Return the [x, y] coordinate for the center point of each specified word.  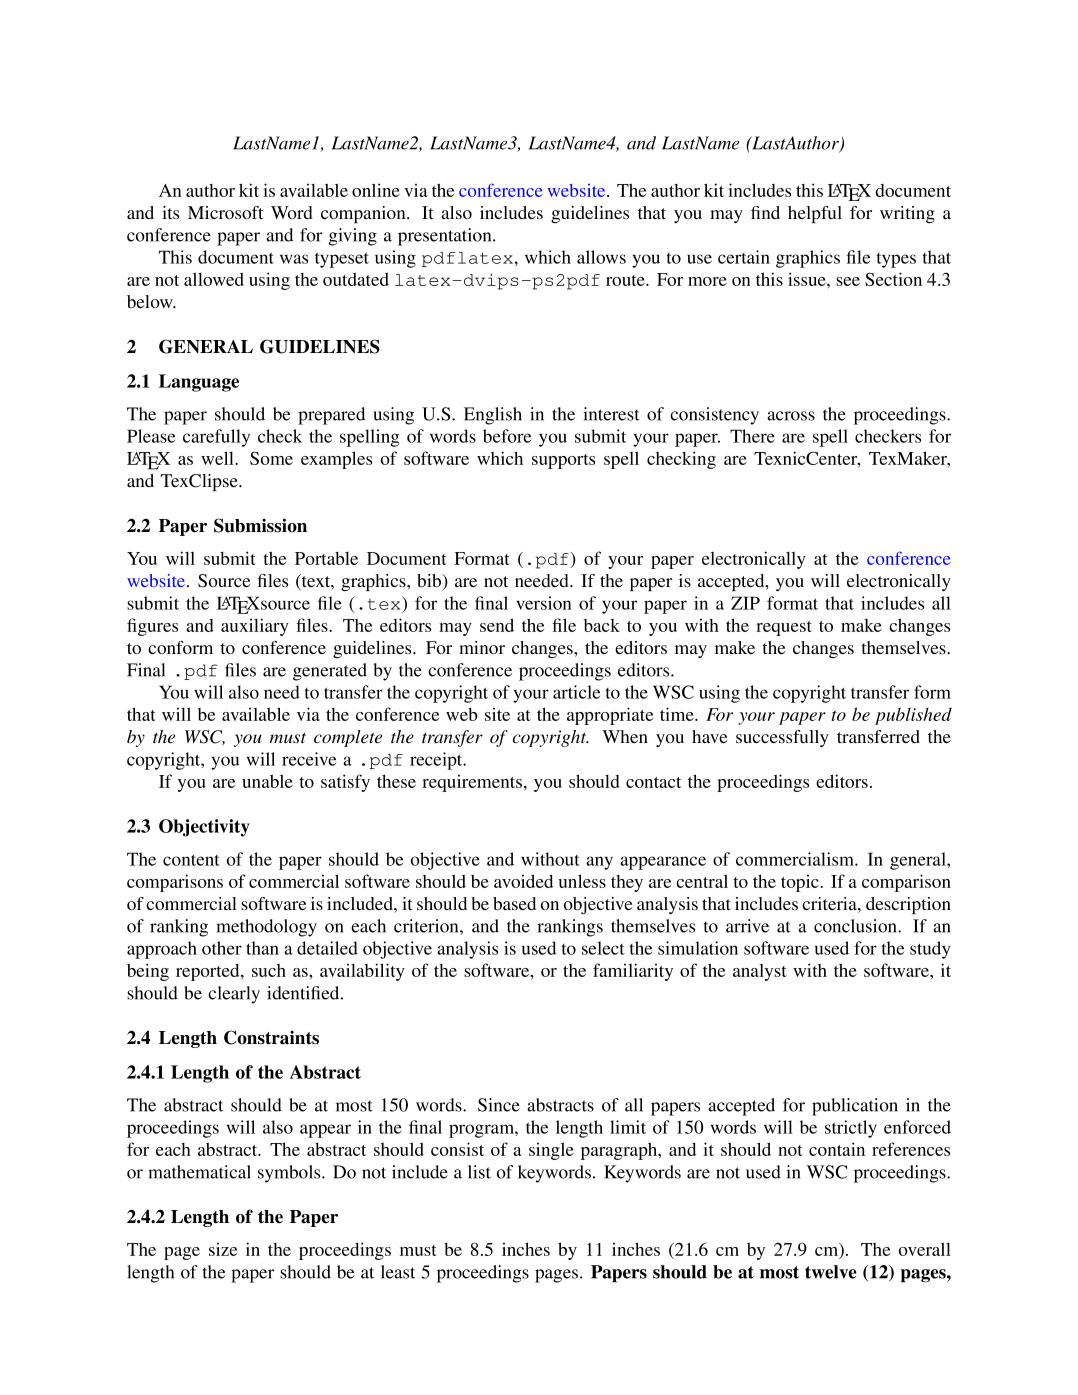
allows [601, 257]
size [223, 1249]
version [544, 603]
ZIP [745, 603]
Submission [260, 525]
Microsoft [225, 212]
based [514, 903]
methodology [266, 928]
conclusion [856, 926]
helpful [815, 214]
